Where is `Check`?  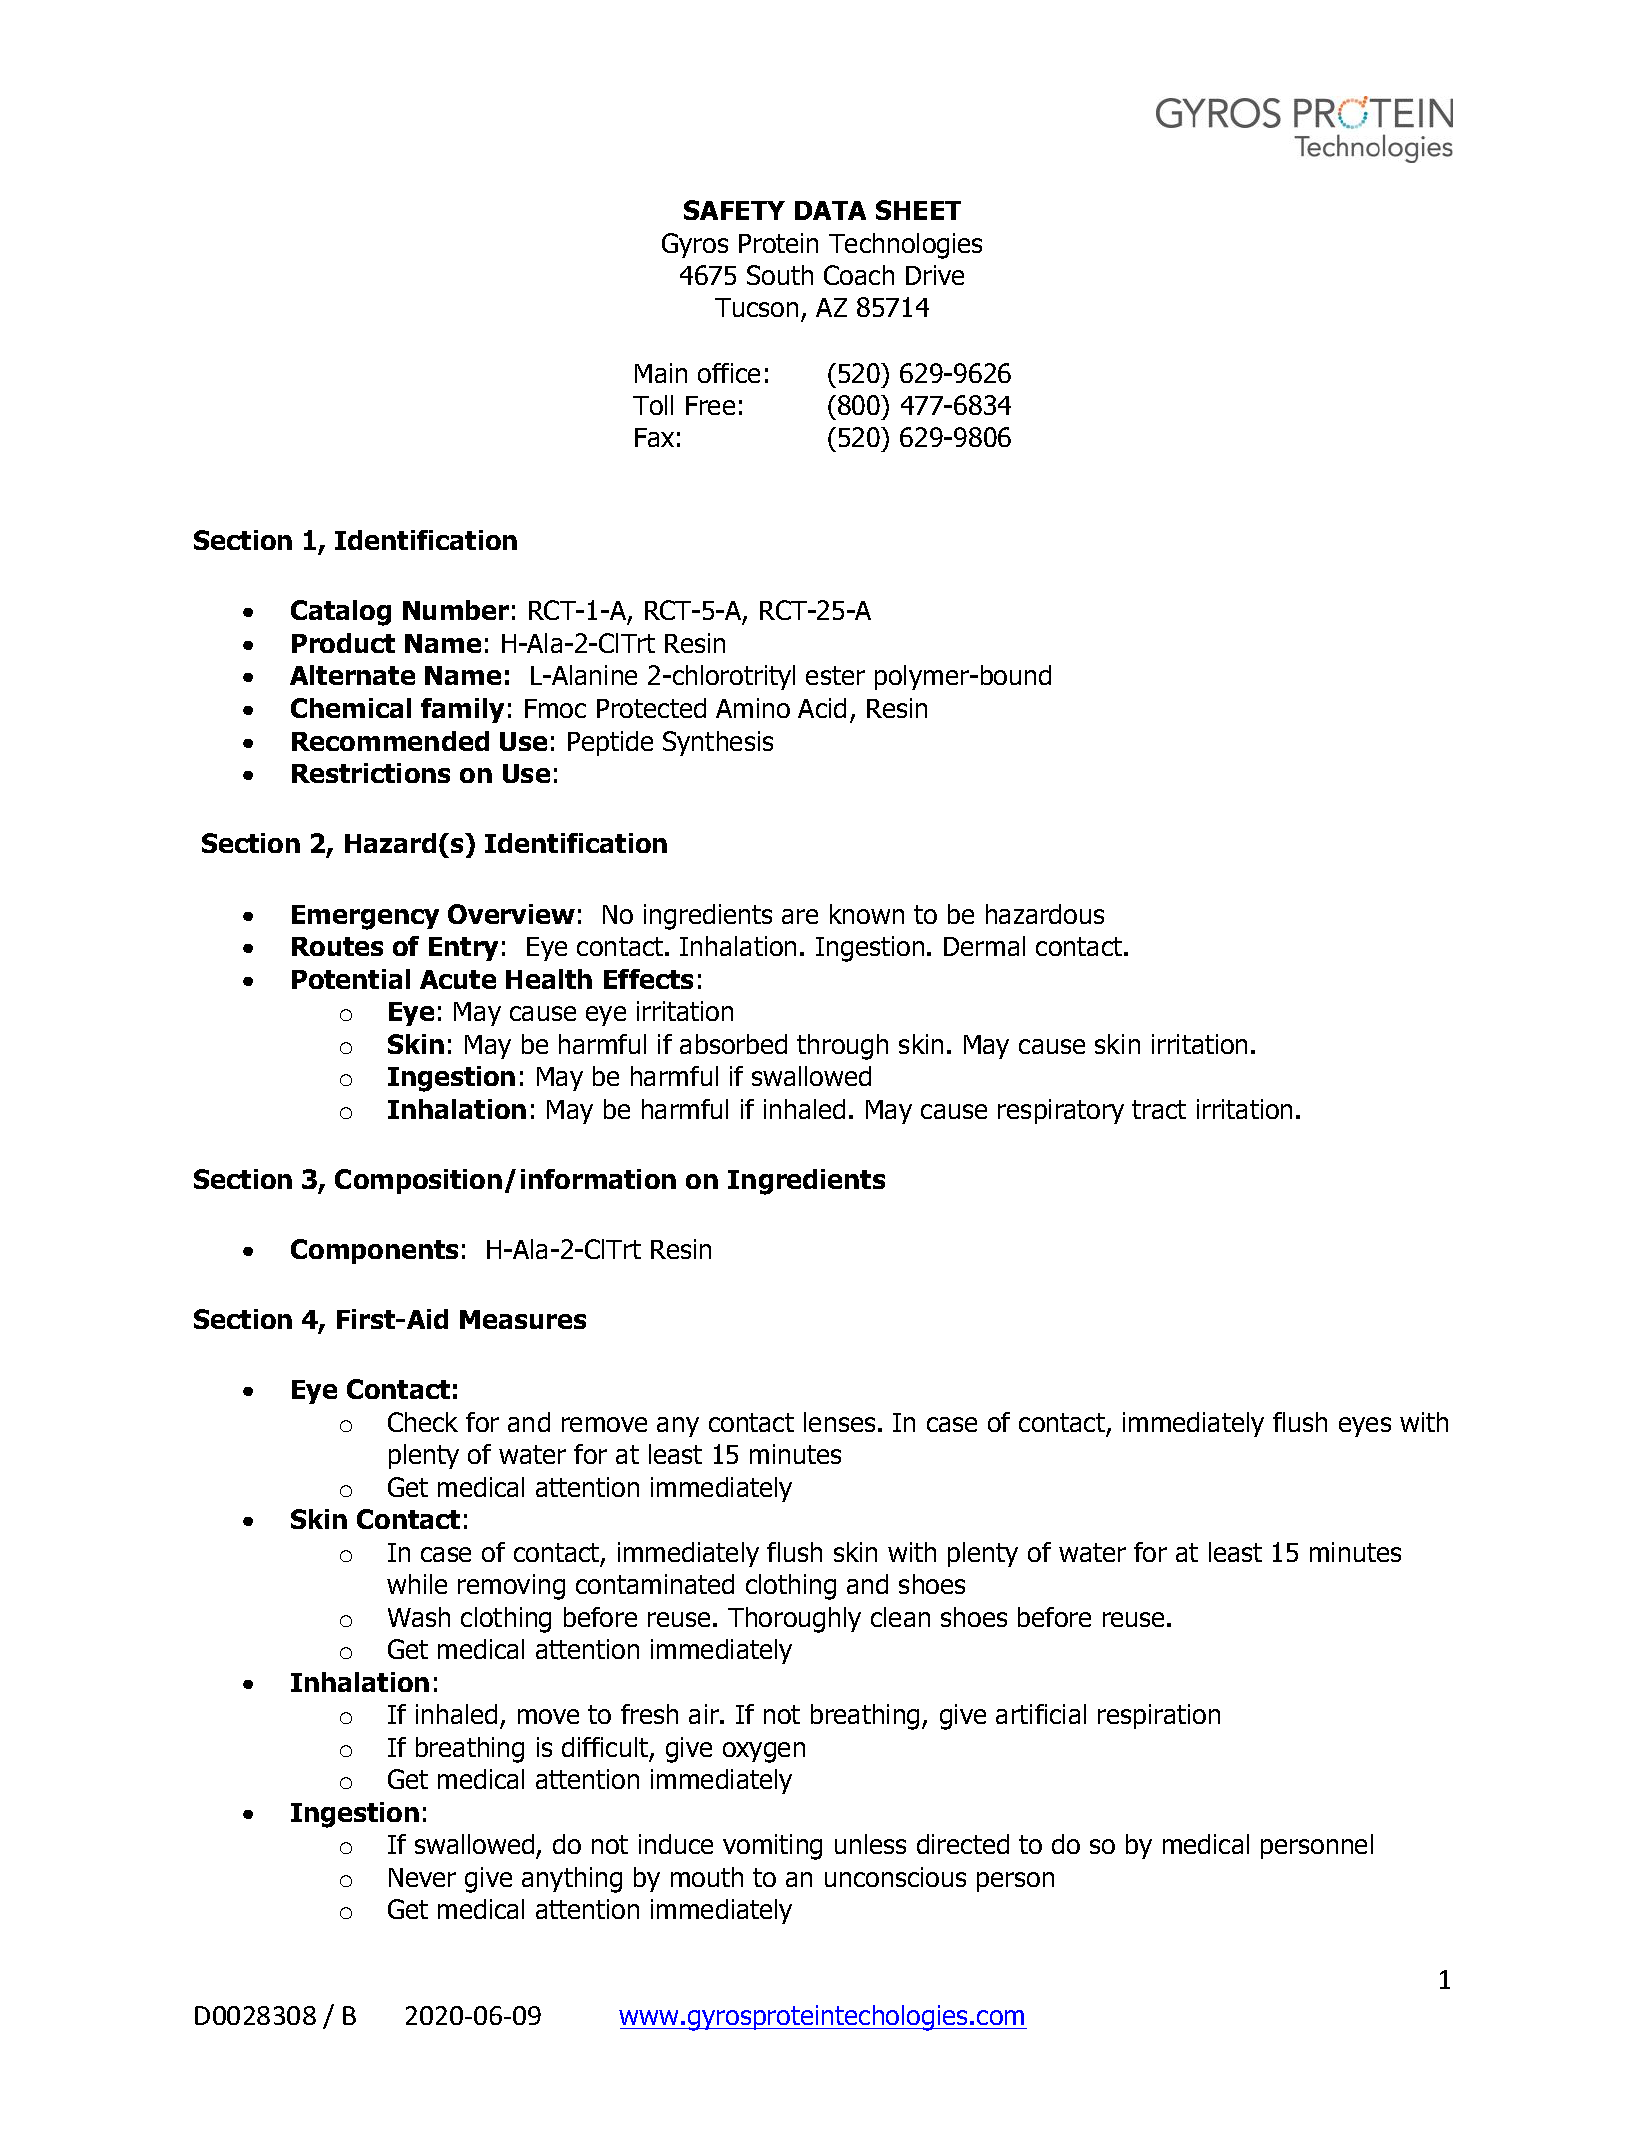
Check is located at coordinates (423, 1422).
